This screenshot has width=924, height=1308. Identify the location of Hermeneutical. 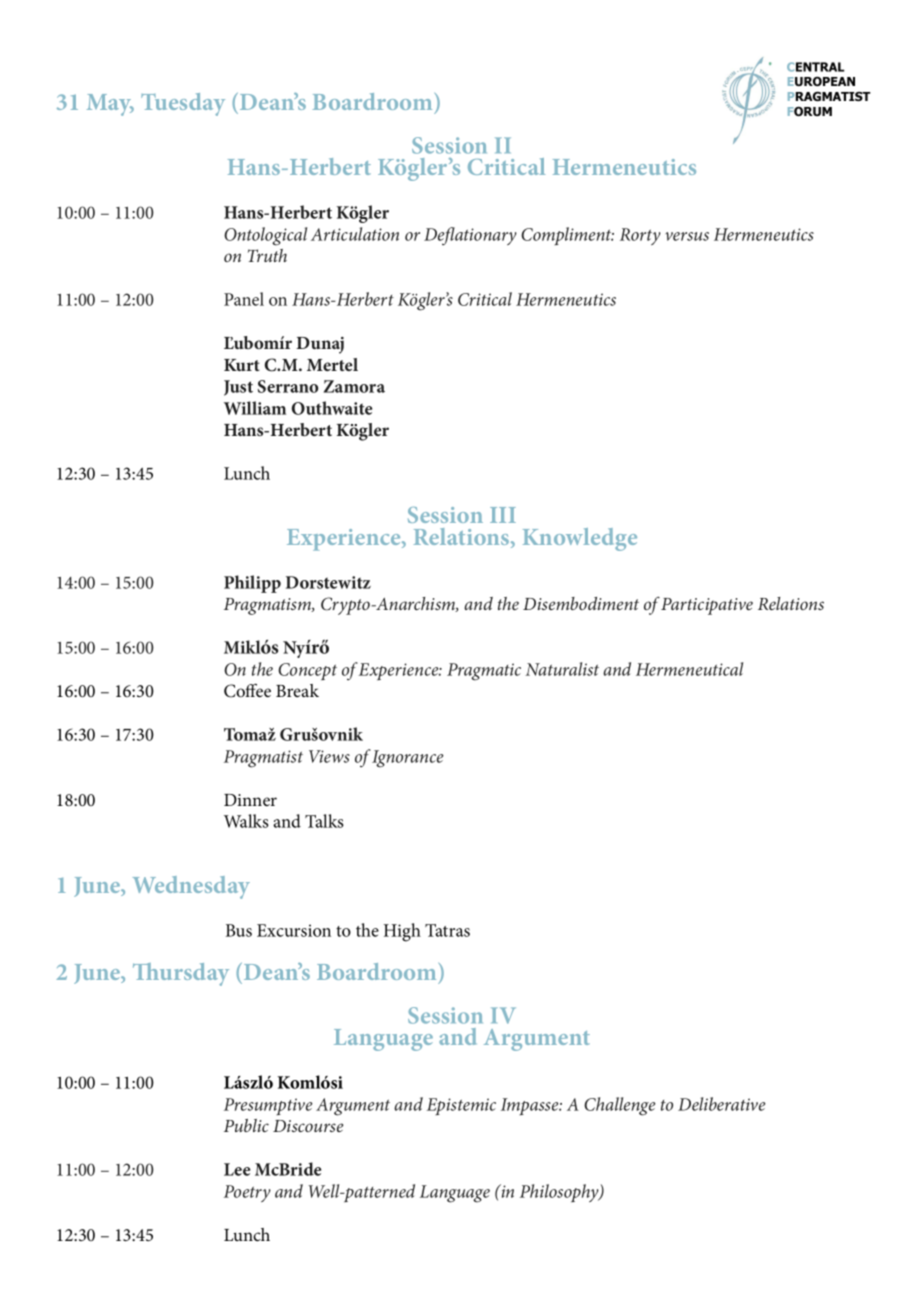
(689, 669).
